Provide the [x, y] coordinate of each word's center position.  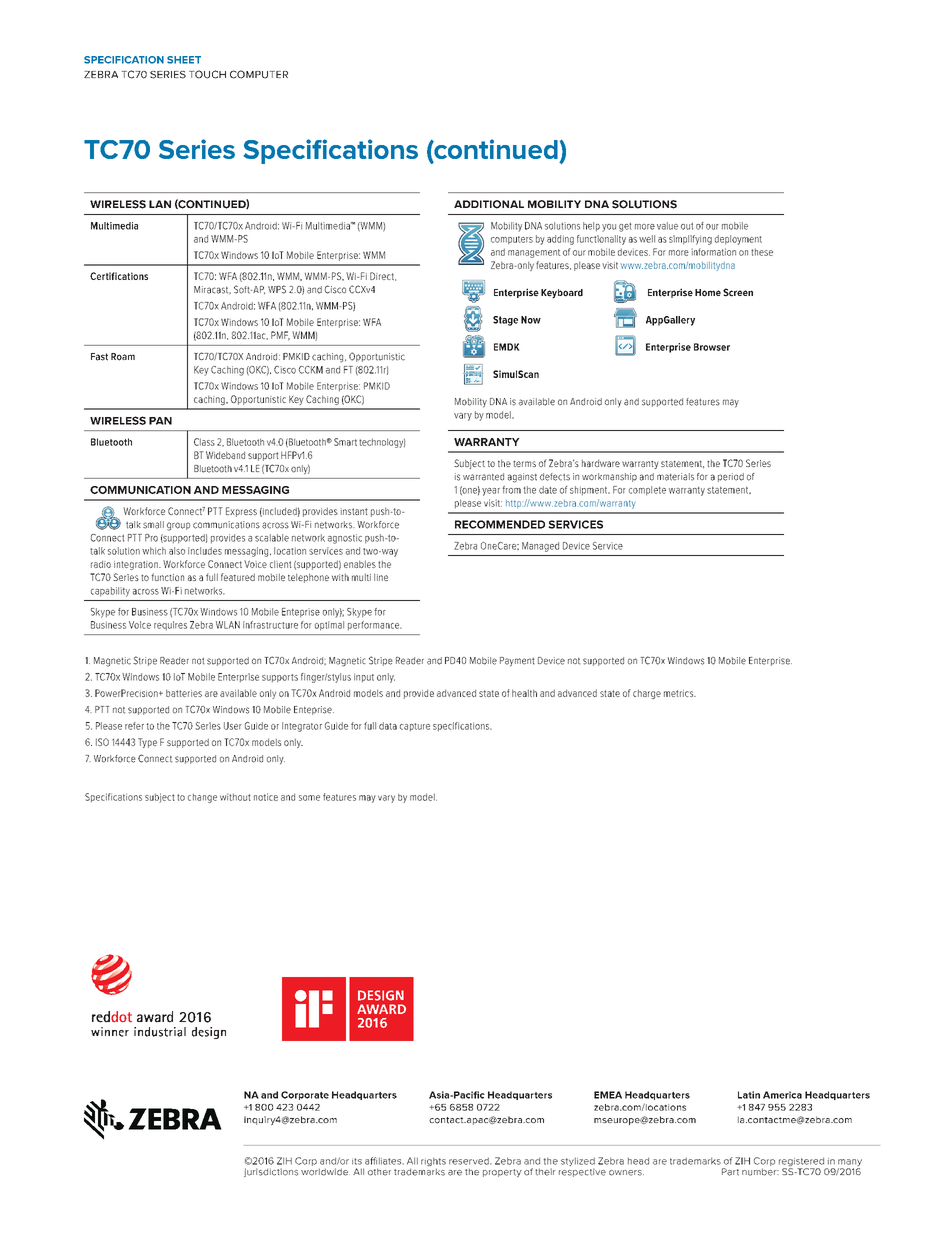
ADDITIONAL [489, 204]
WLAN [228, 625]
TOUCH [207, 74]
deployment [738, 240]
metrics [680, 693]
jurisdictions [271, 1172]
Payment [517, 662]
